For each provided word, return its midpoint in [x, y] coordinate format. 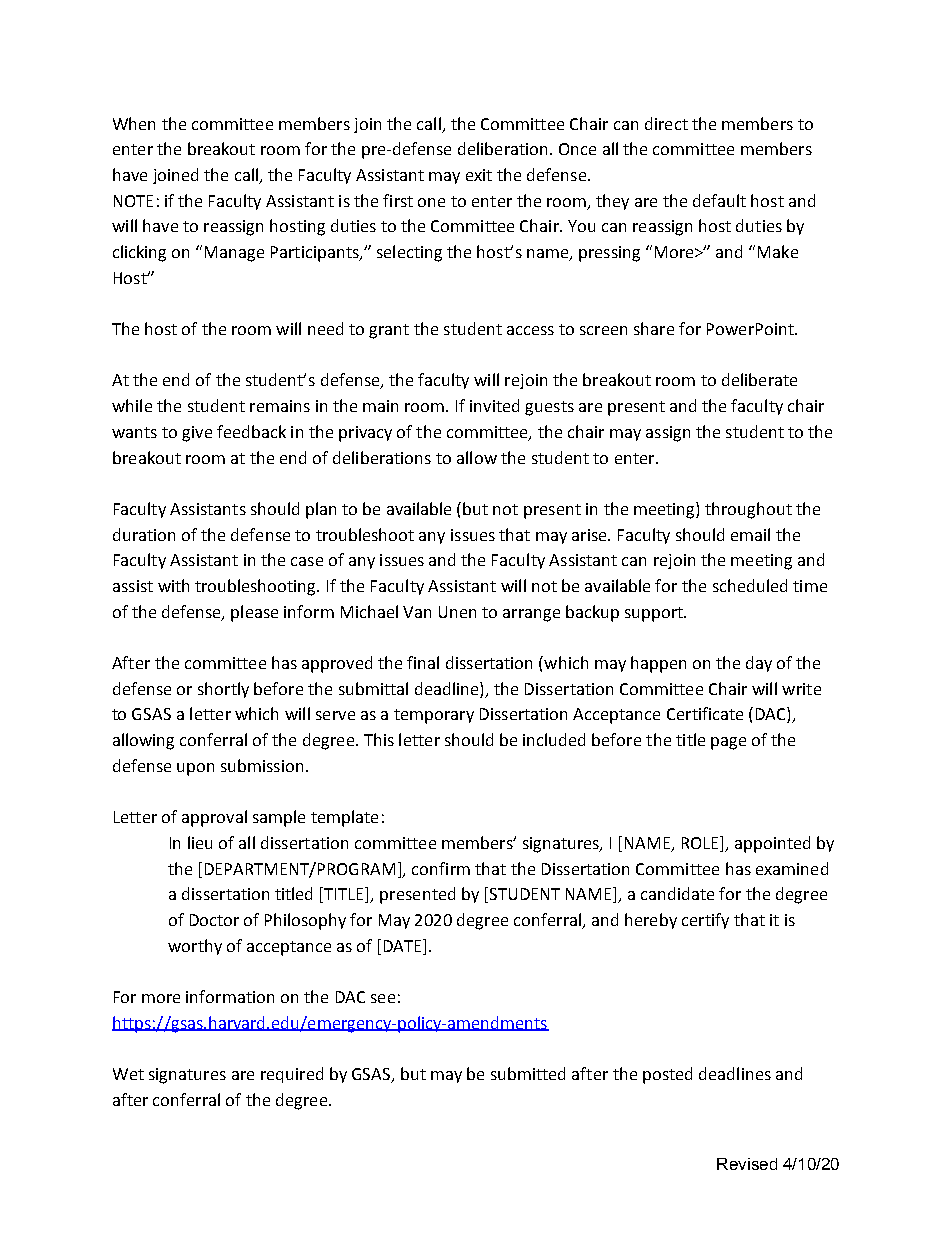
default [719, 200]
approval [214, 818]
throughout [748, 510]
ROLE [701, 842]
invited [494, 405]
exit [479, 175]
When [134, 123]
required [292, 1075]
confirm [441, 868]
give [197, 434]
